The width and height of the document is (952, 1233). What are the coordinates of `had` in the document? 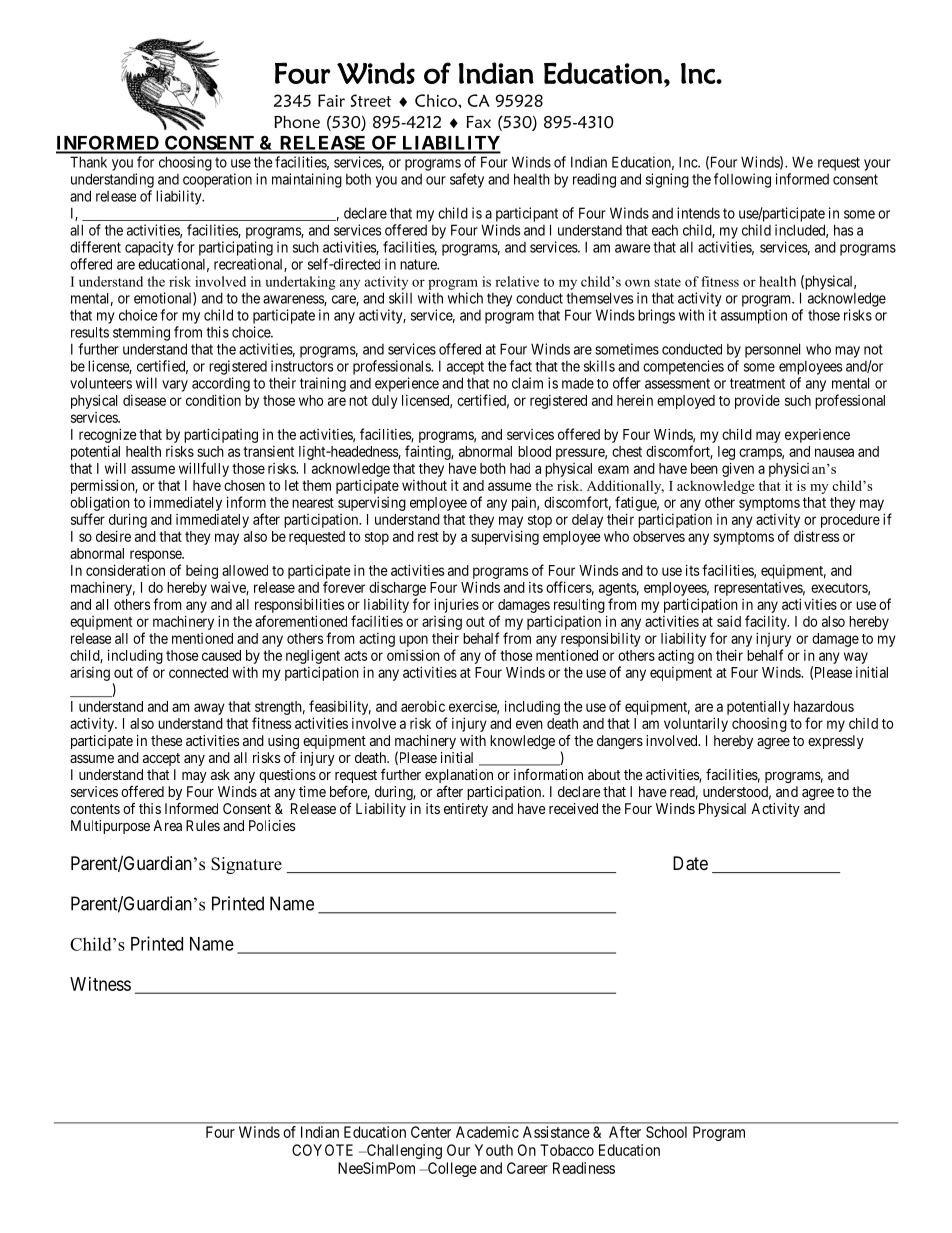 It's located at (520, 468).
